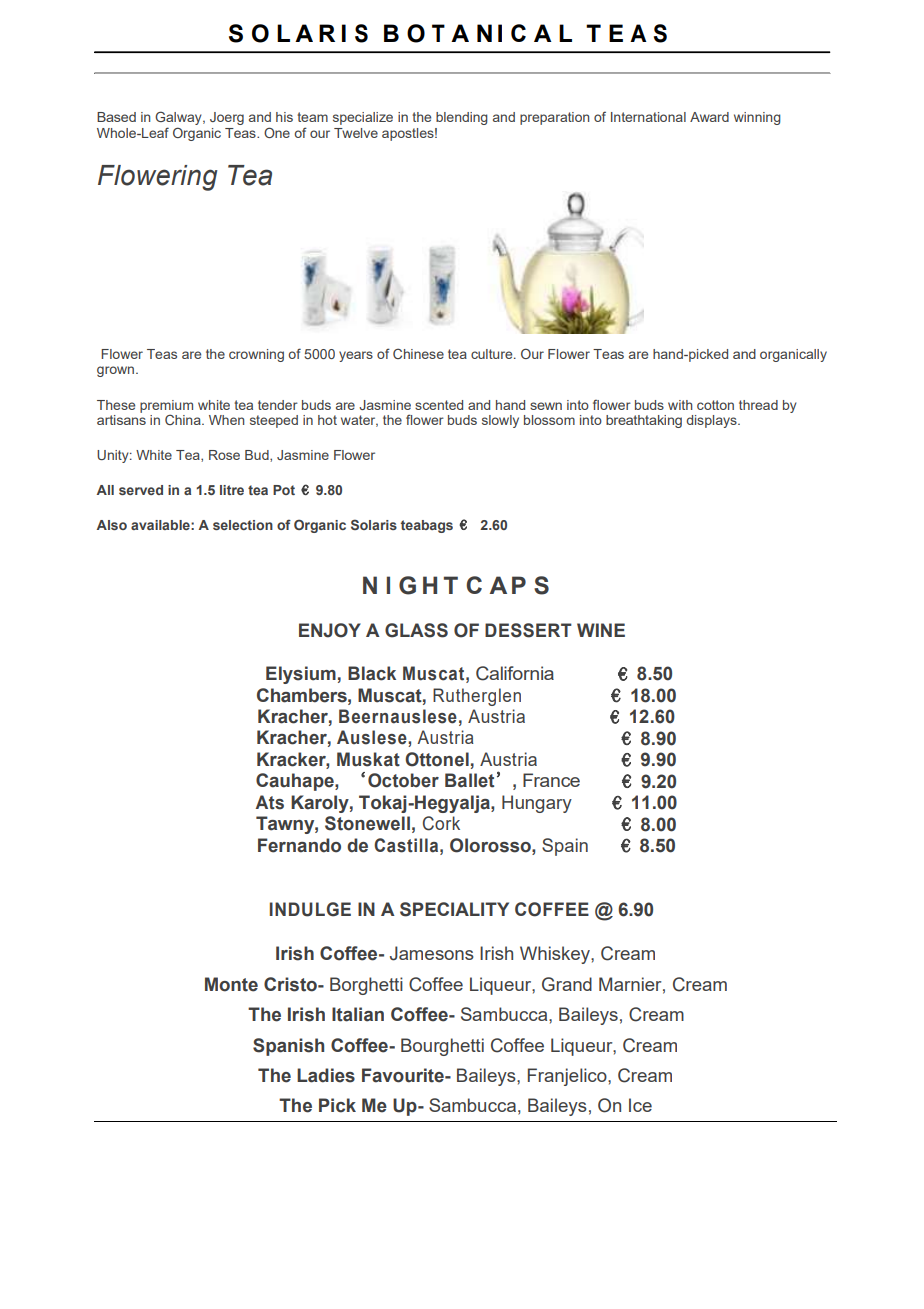 The image size is (924, 1309). Describe the element at coordinates (418, 353) in the screenshot. I see `Chinese` at that location.
